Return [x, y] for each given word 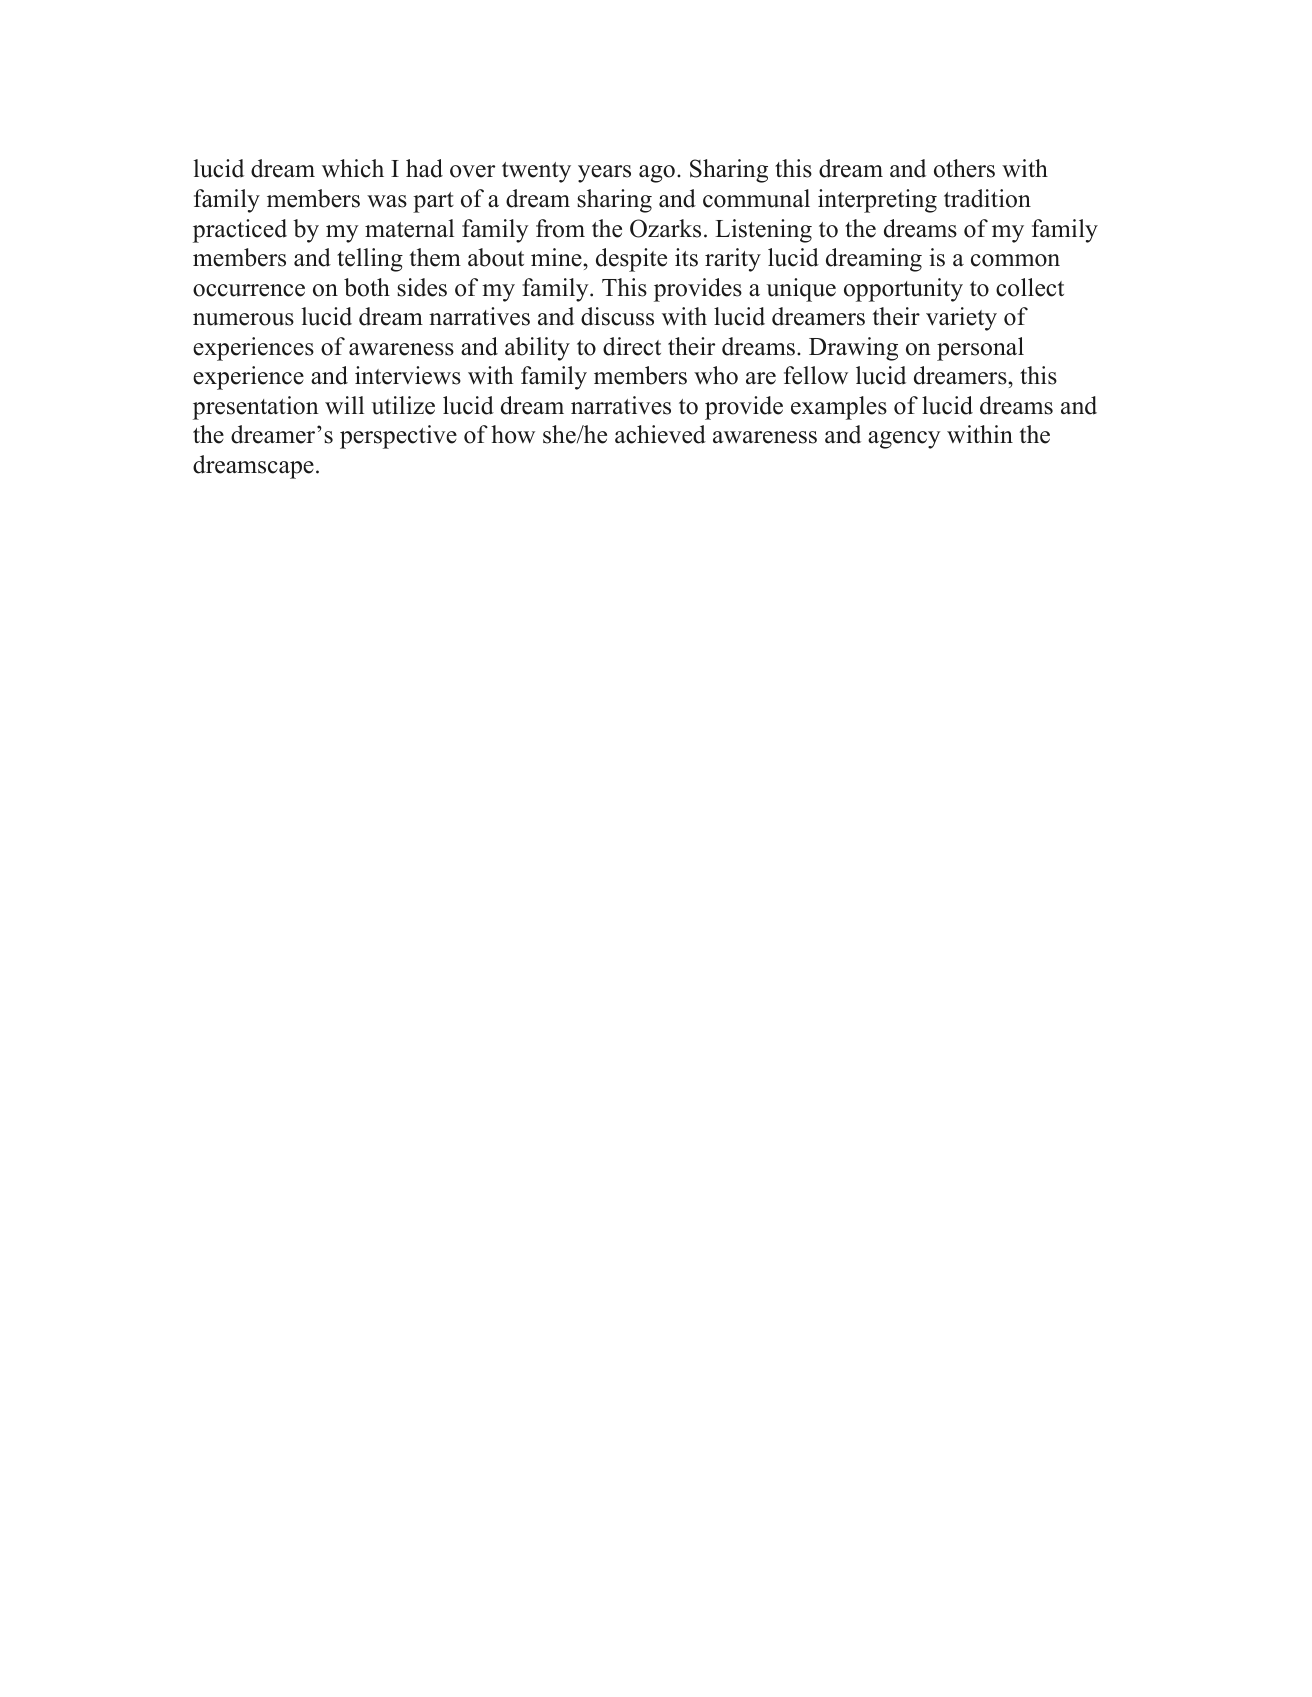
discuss [617, 316]
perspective [398, 437]
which [353, 168]
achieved [660, 434]
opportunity [903, 290]
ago [657, 174]
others [964, 168]
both [367, 287]
